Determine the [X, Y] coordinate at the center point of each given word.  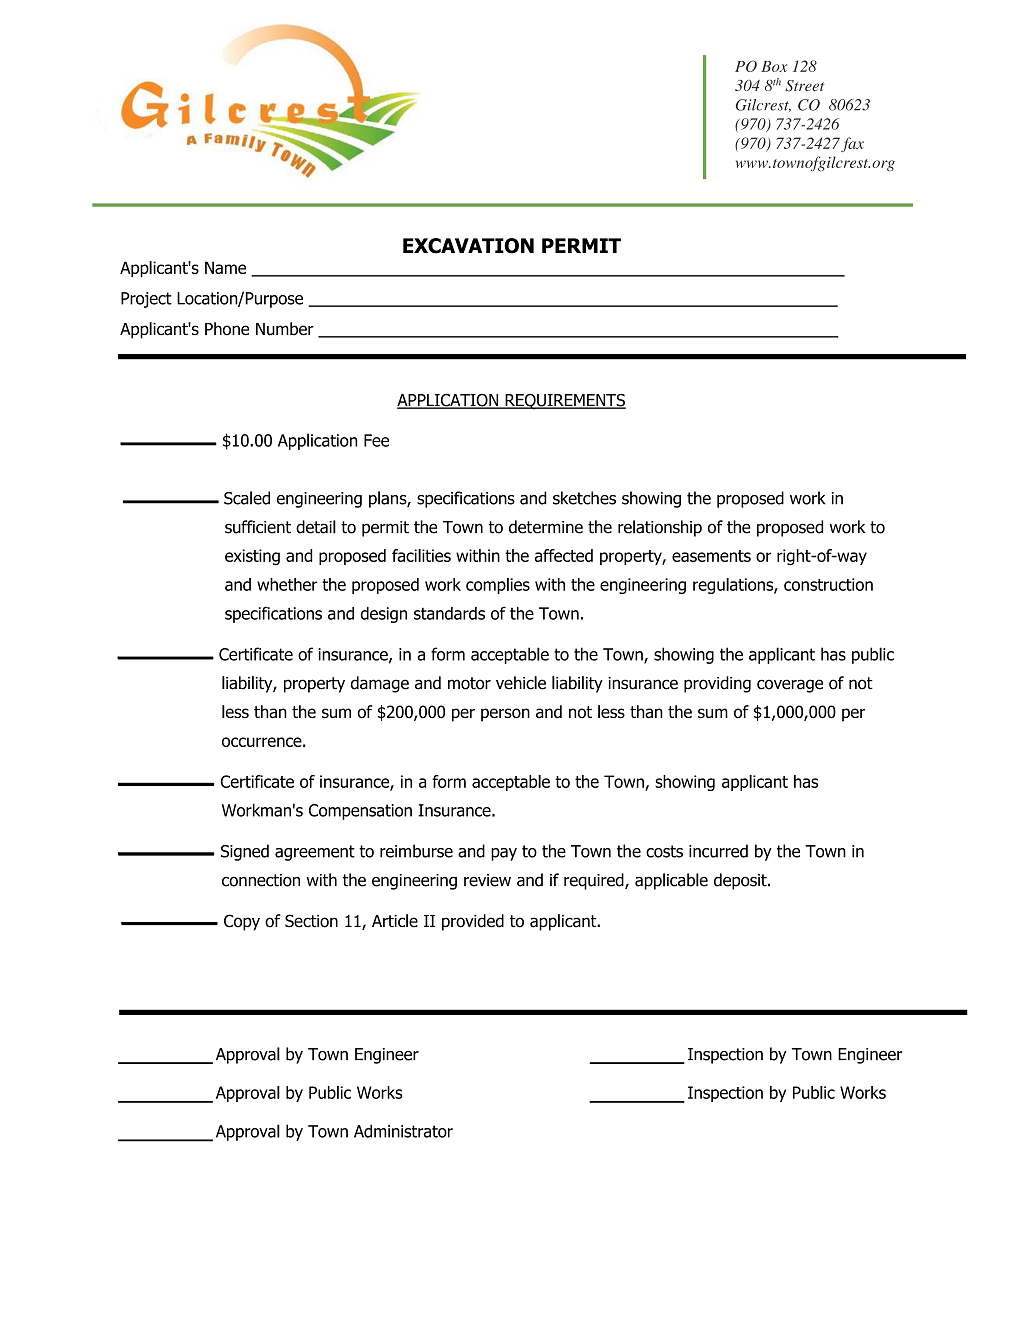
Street [804, 86]
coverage [790, 686]
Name [225, 267]
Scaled [247, 498]
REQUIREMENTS [564, 402]
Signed [245, 852]
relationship [660, 528]
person [505, 715]
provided [473, 922]
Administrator [403, 1131]
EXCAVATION [468, 246]
